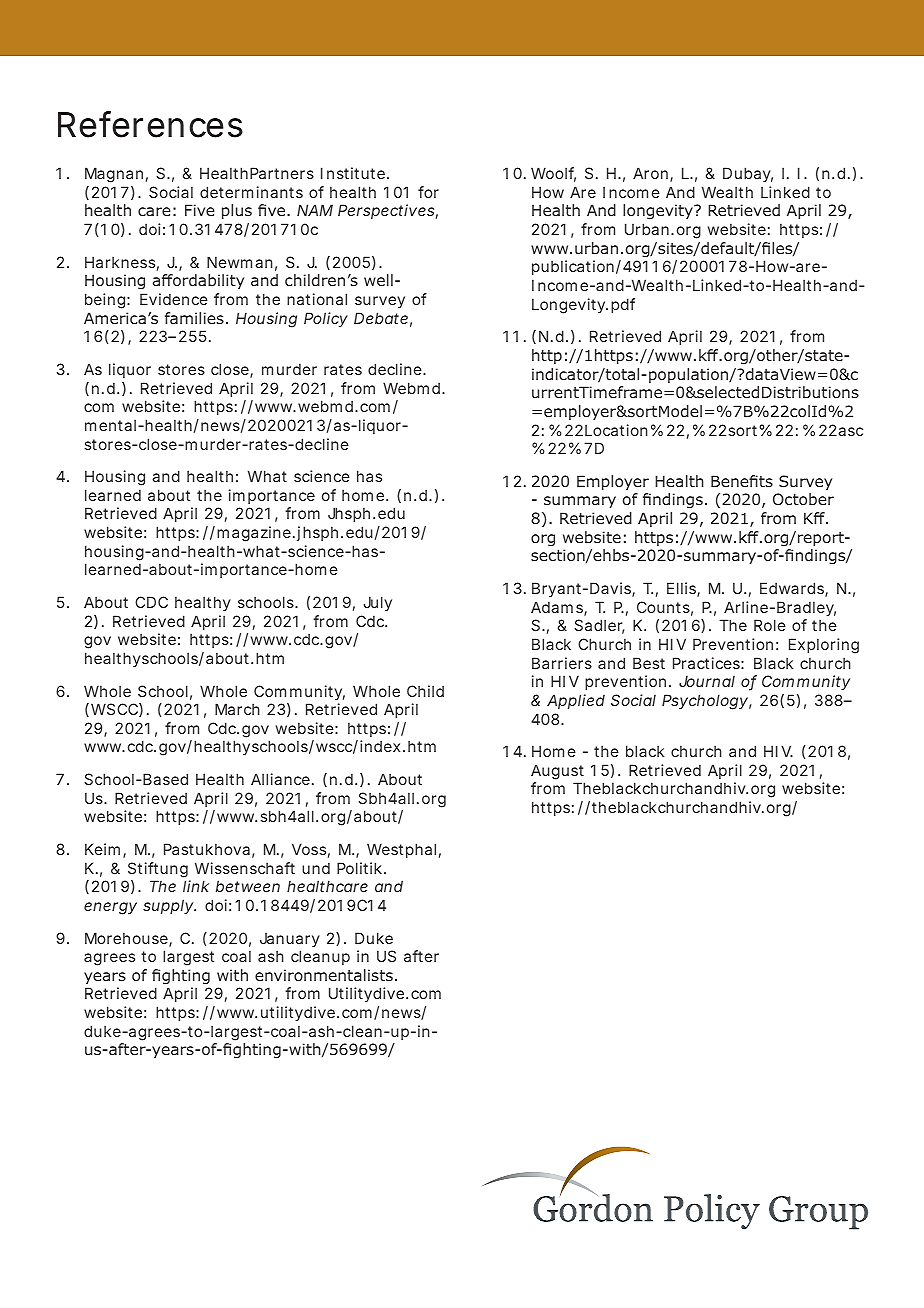  What do you see at coordinates (557, 772) in the screenshot?
I see `August` at bounding box center [557, 772].
